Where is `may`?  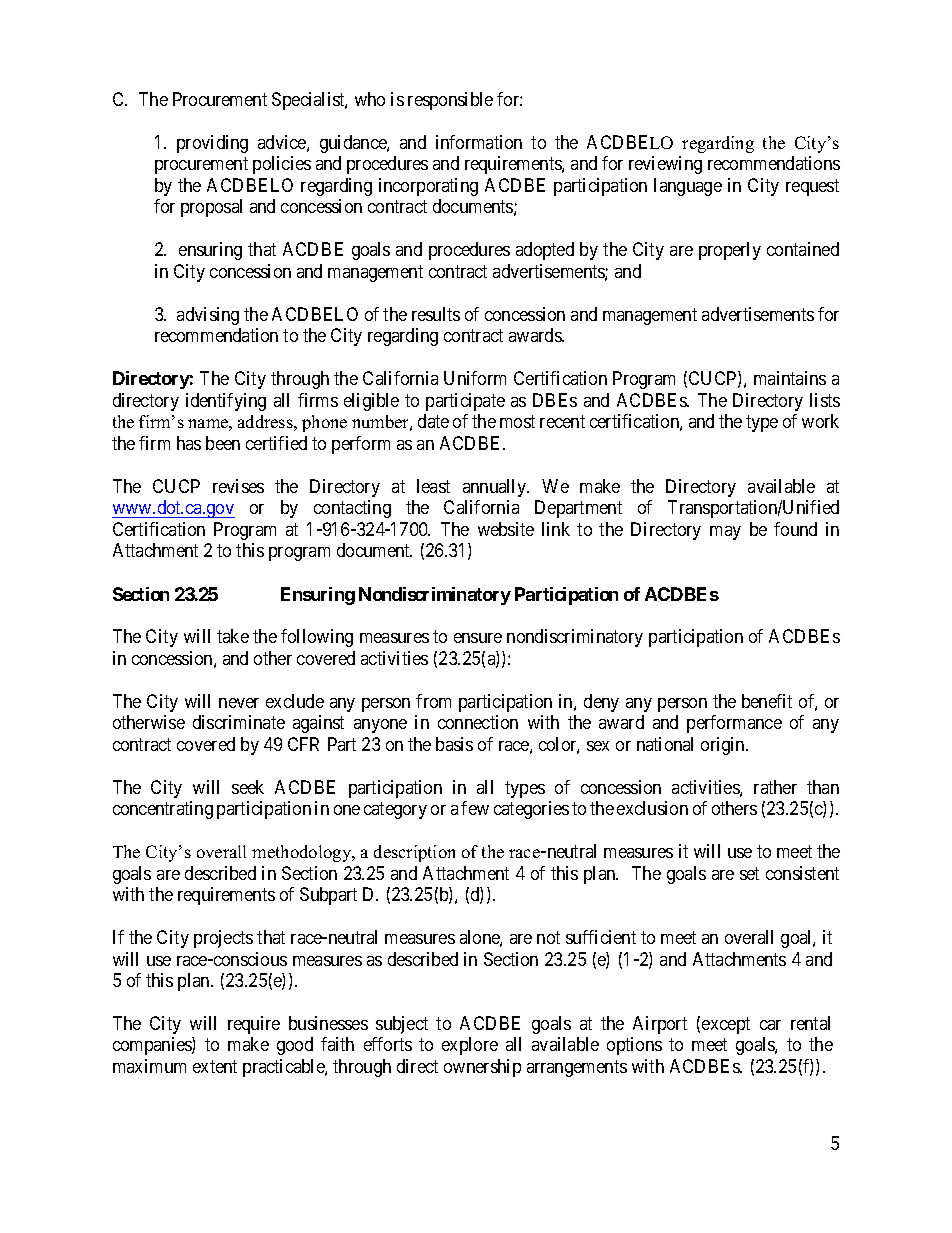 may is located at coordinates (725, 533).
